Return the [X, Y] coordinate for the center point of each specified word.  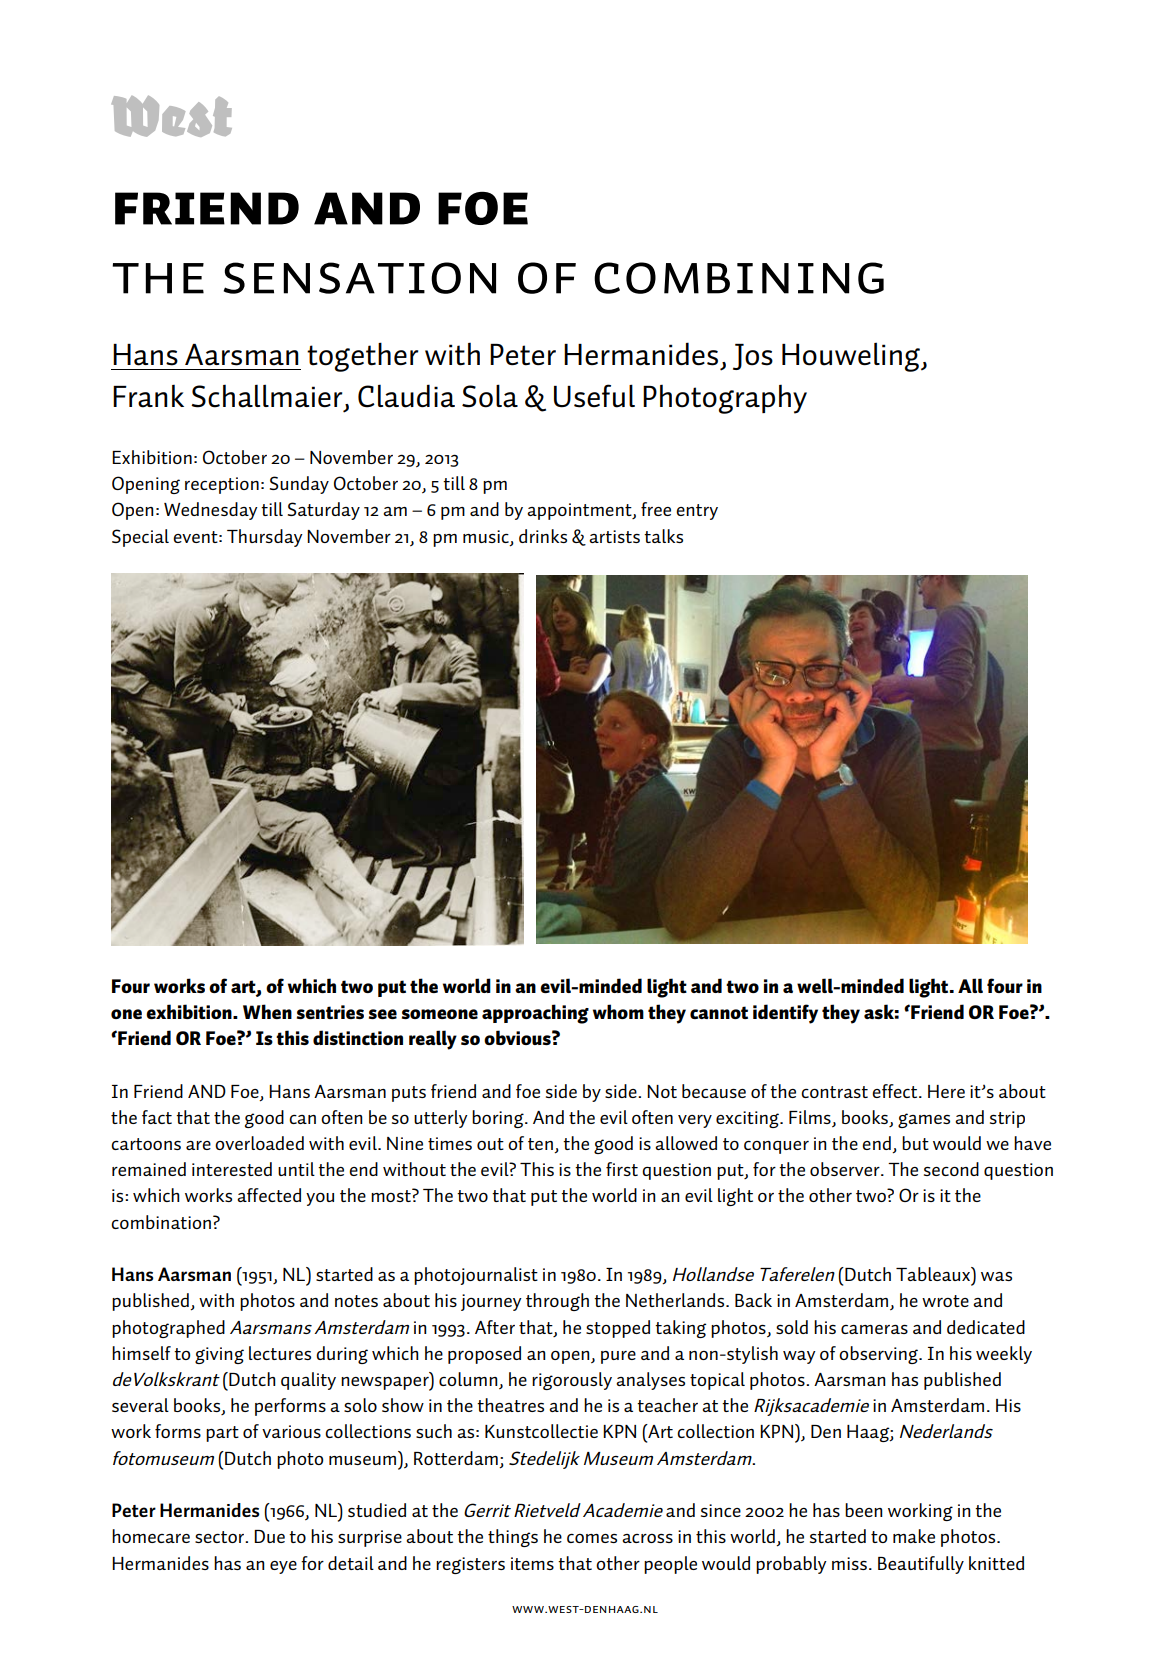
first [622, 1169]
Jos [753, 357]
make [914, 1536]
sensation [360, 278]
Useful [594, 396]
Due [269, 1536]
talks [663, 536]
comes [592, 1538]
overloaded [259, 1143]
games [924, 1120]
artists [614, 536]
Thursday [265, 538]
